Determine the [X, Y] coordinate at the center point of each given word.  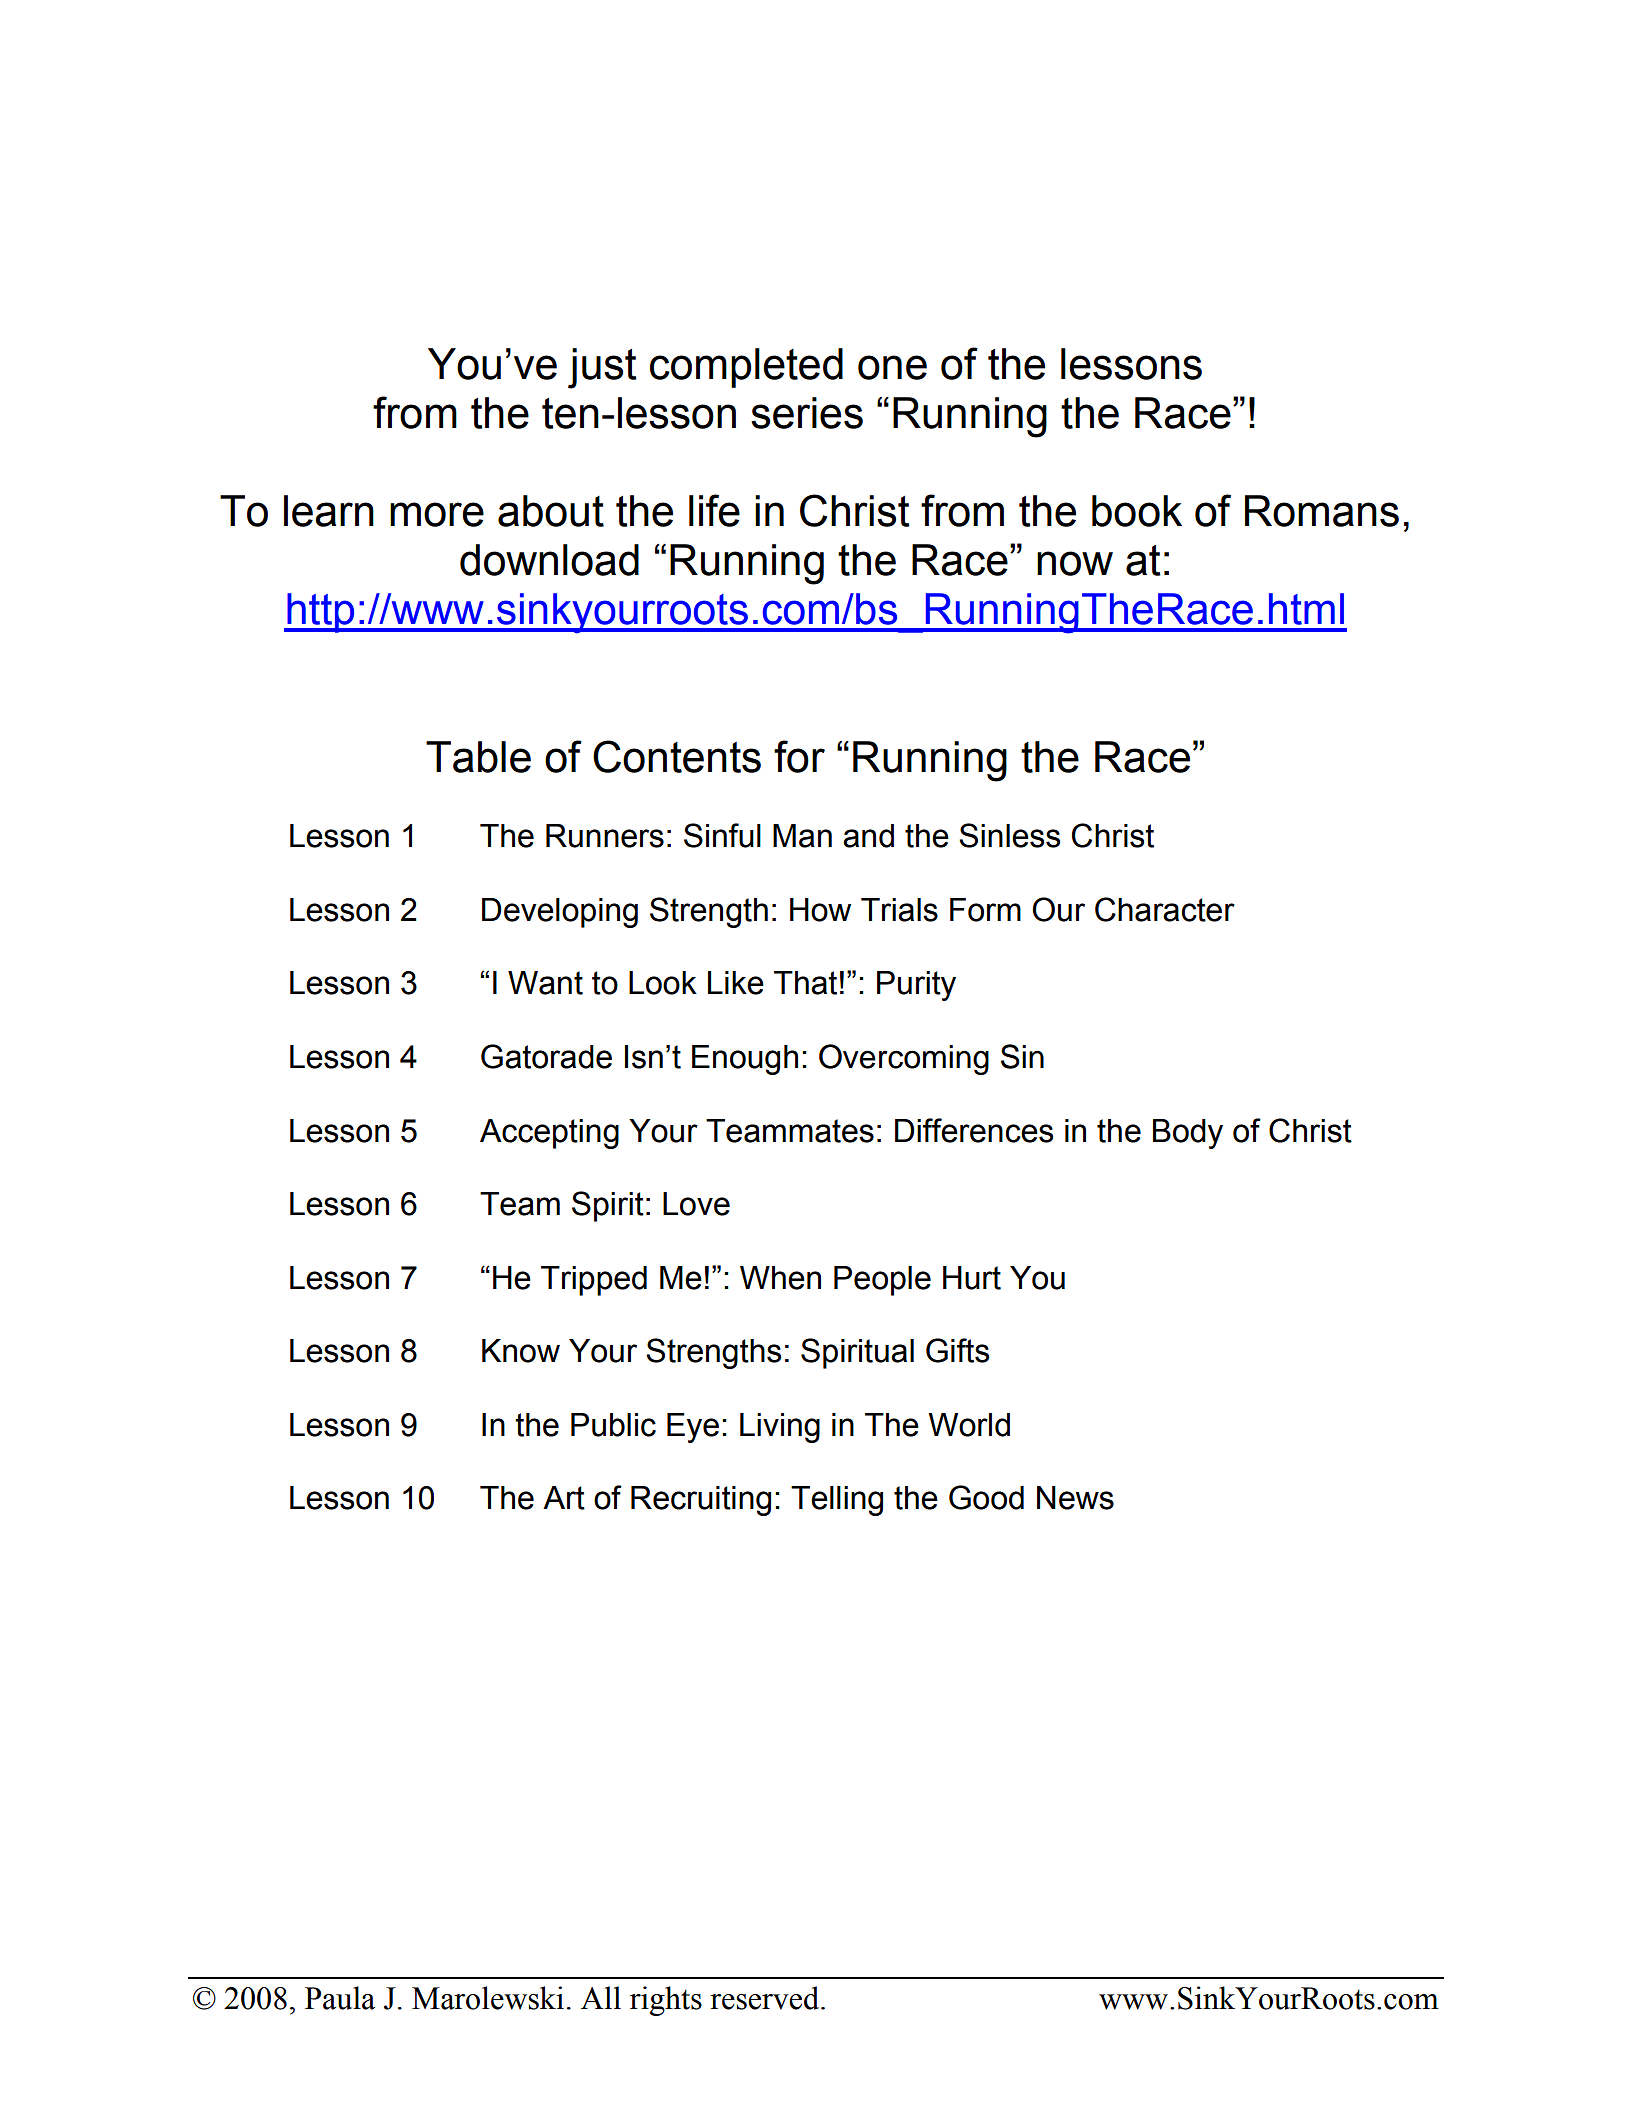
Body [1188, 1134]
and [868, 836]
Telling [837, 1501]
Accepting [549, 1134]
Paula [340, 1998]
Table [478, 757]
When [780, 1278]
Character [1165, 909]
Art [564, 1498]
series [807, 413]
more [437, 514]
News [1075, 1498]
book [1137, 511]
